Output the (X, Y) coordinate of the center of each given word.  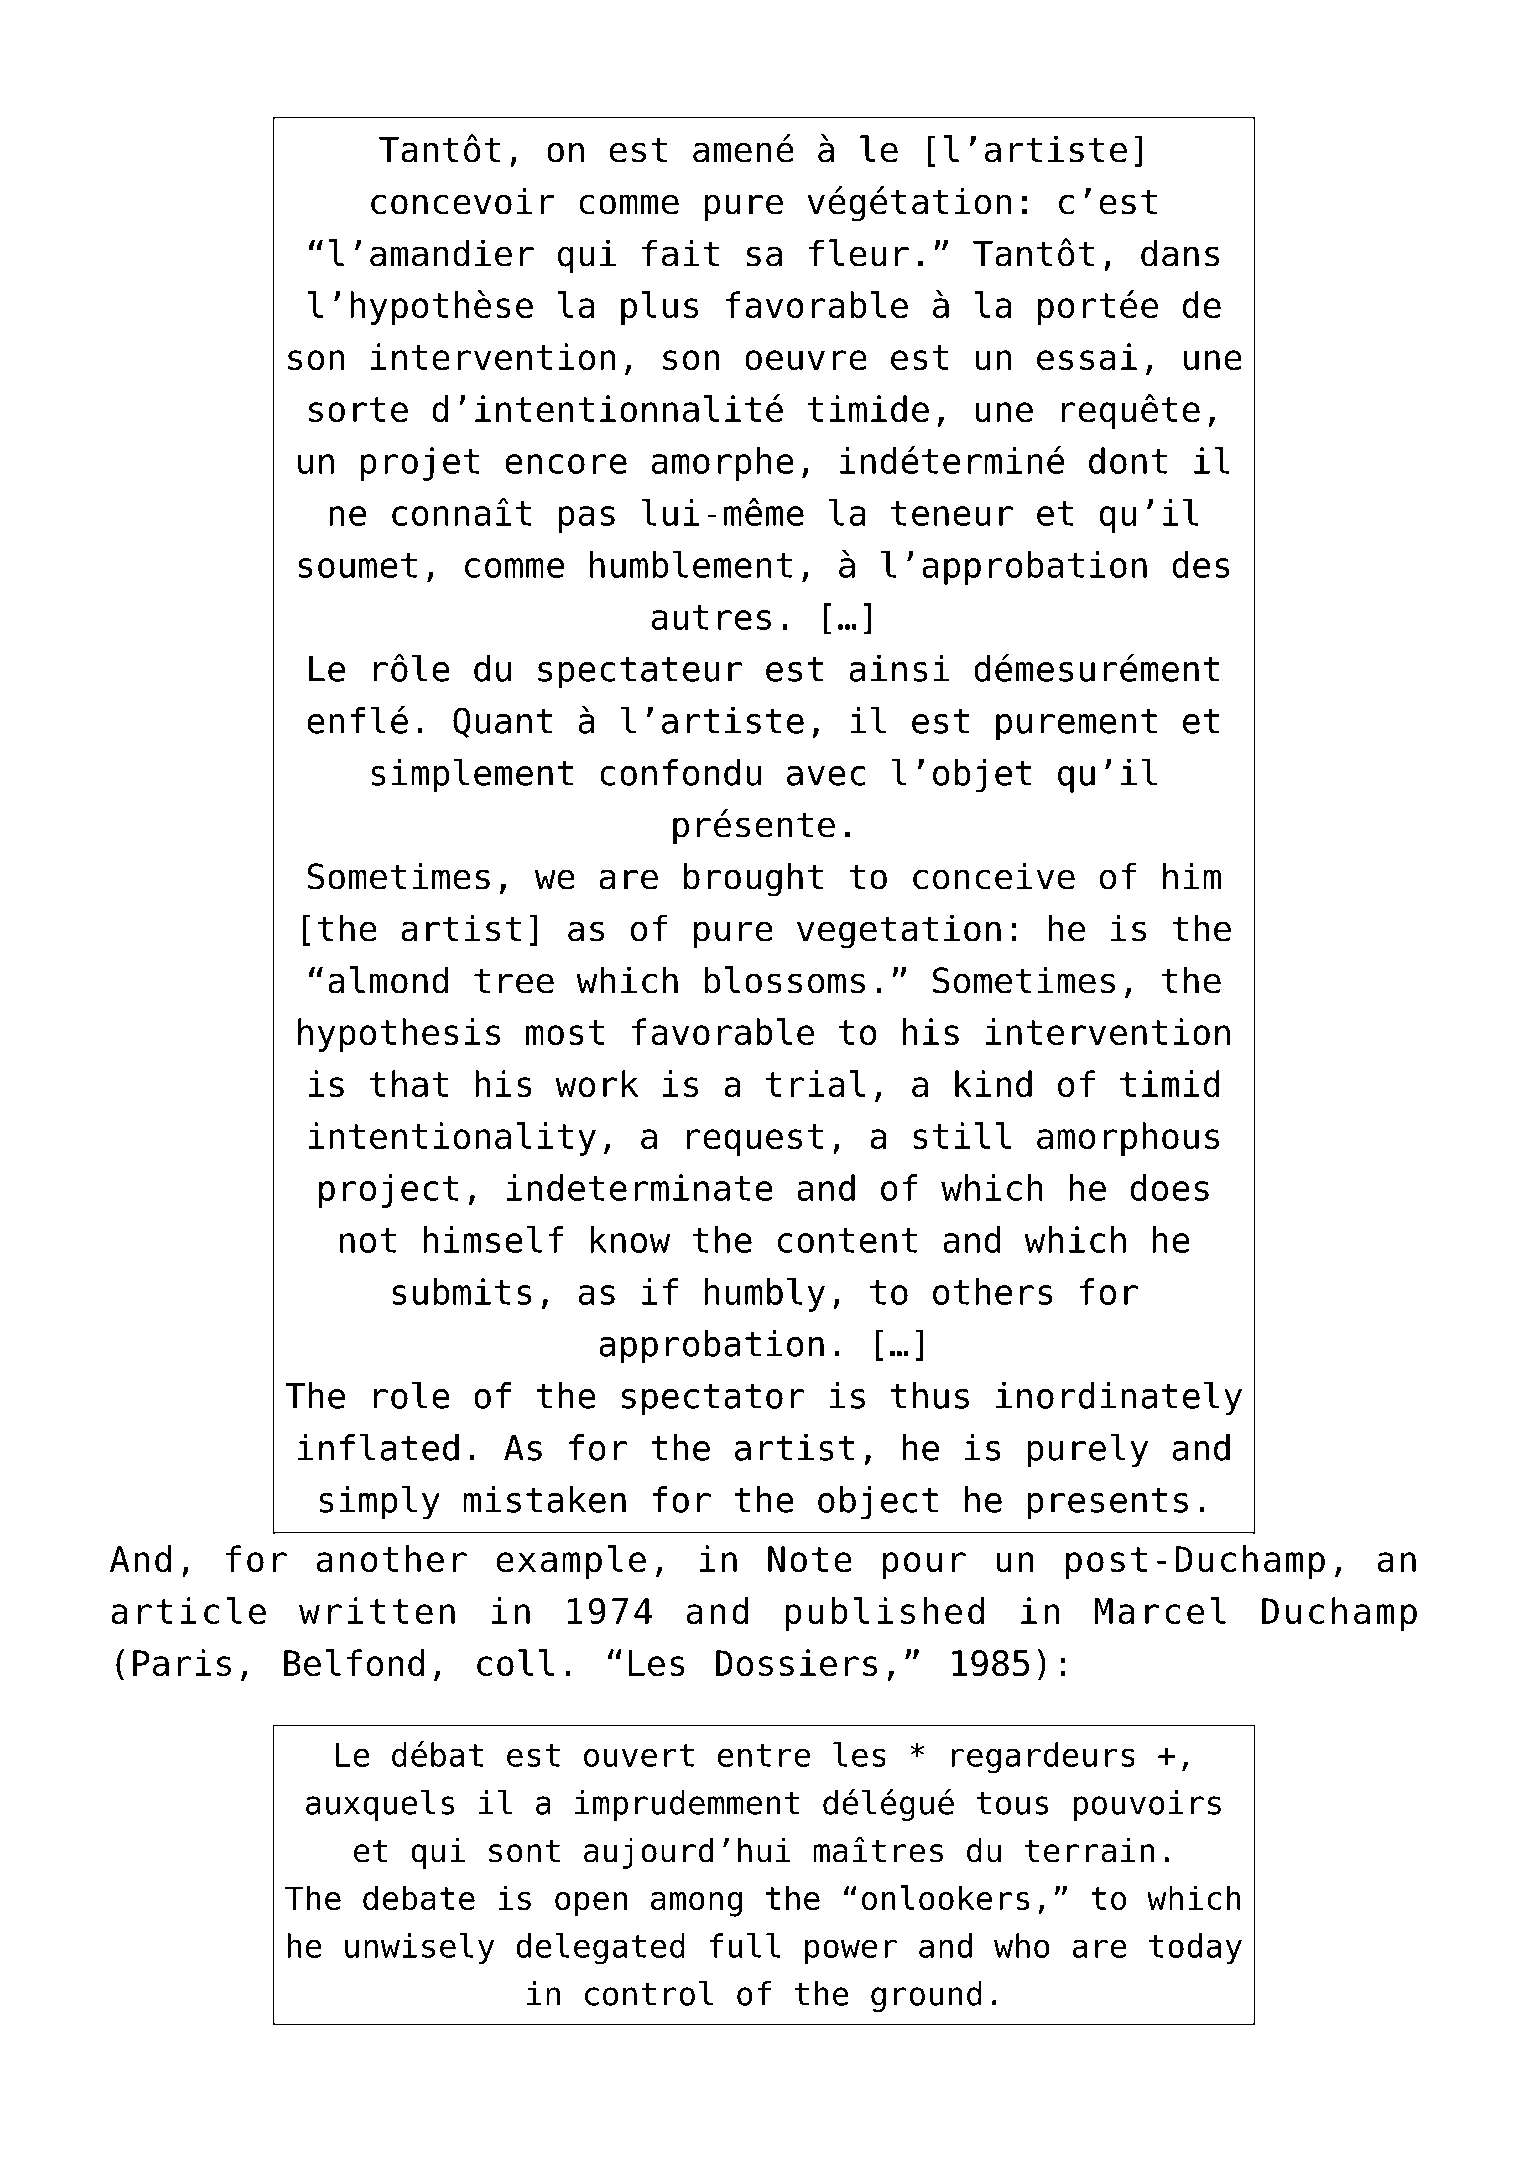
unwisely (420, 1948)
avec (826, 776)
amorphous (1128, 1139)
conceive (994, 876)
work (597, 1084)
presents (1107, 1504)
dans (1180, 253)
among (696, 1904)
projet (420, 464)
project (389, 1191)
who (1022, 1945)
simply (379, 1502)
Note (810, 1559)
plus (659, 308)
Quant (503, 722)
